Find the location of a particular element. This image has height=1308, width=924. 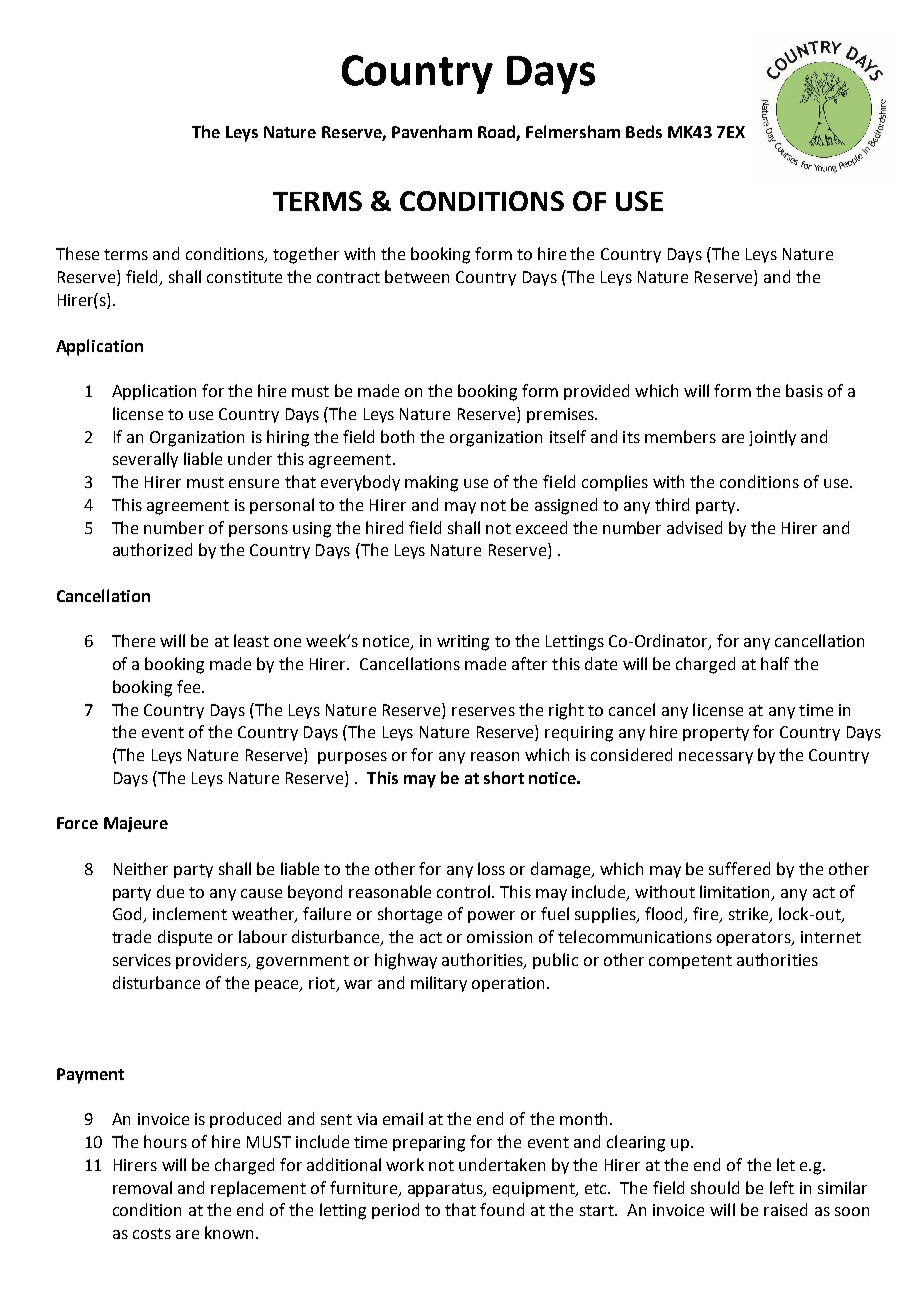

half is located at coordinates (775, 663).
